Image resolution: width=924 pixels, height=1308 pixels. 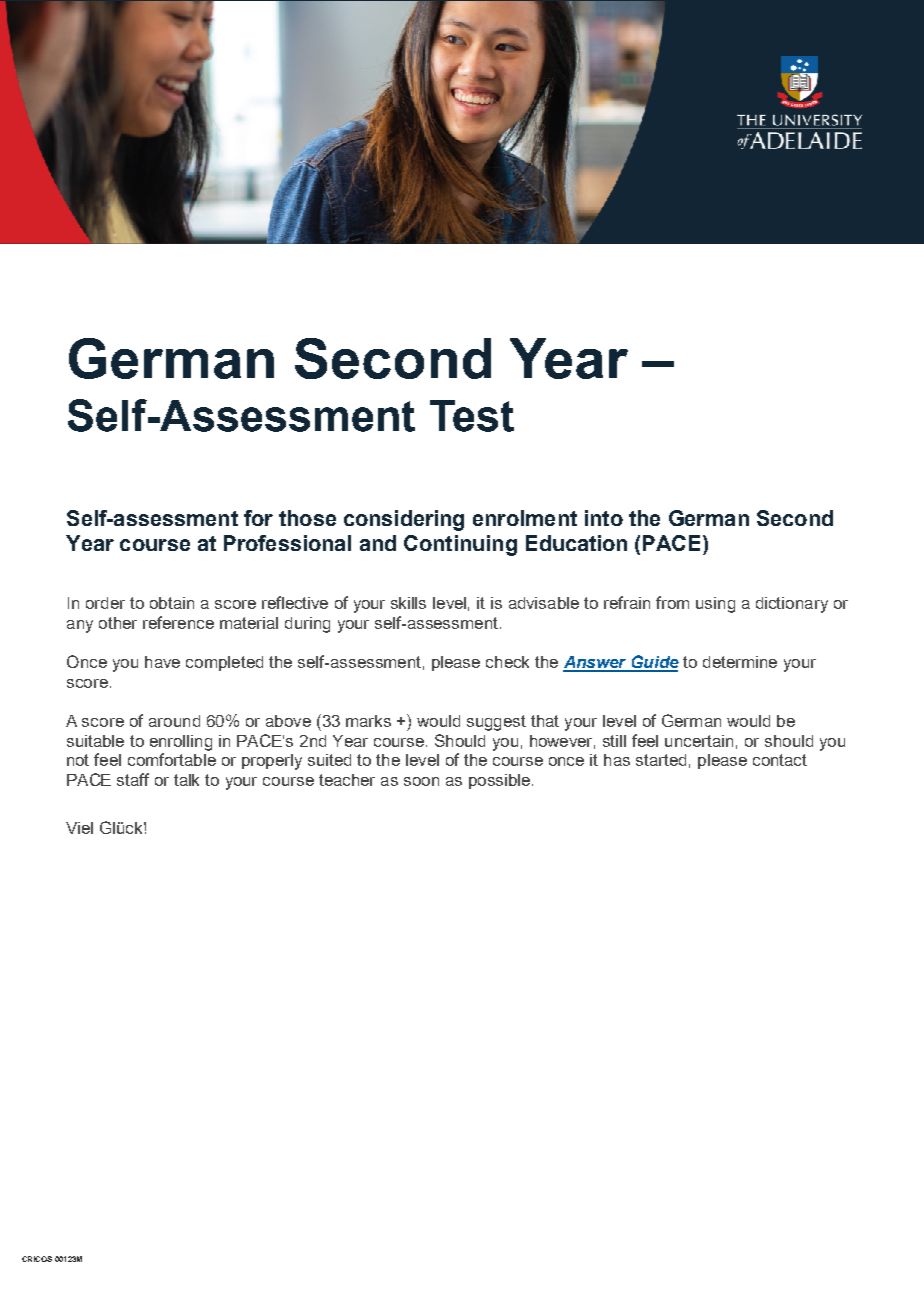 What do you see at coordinates (307, 518) in the screenshot?
I see `those` at bounding box center [307, 518].
